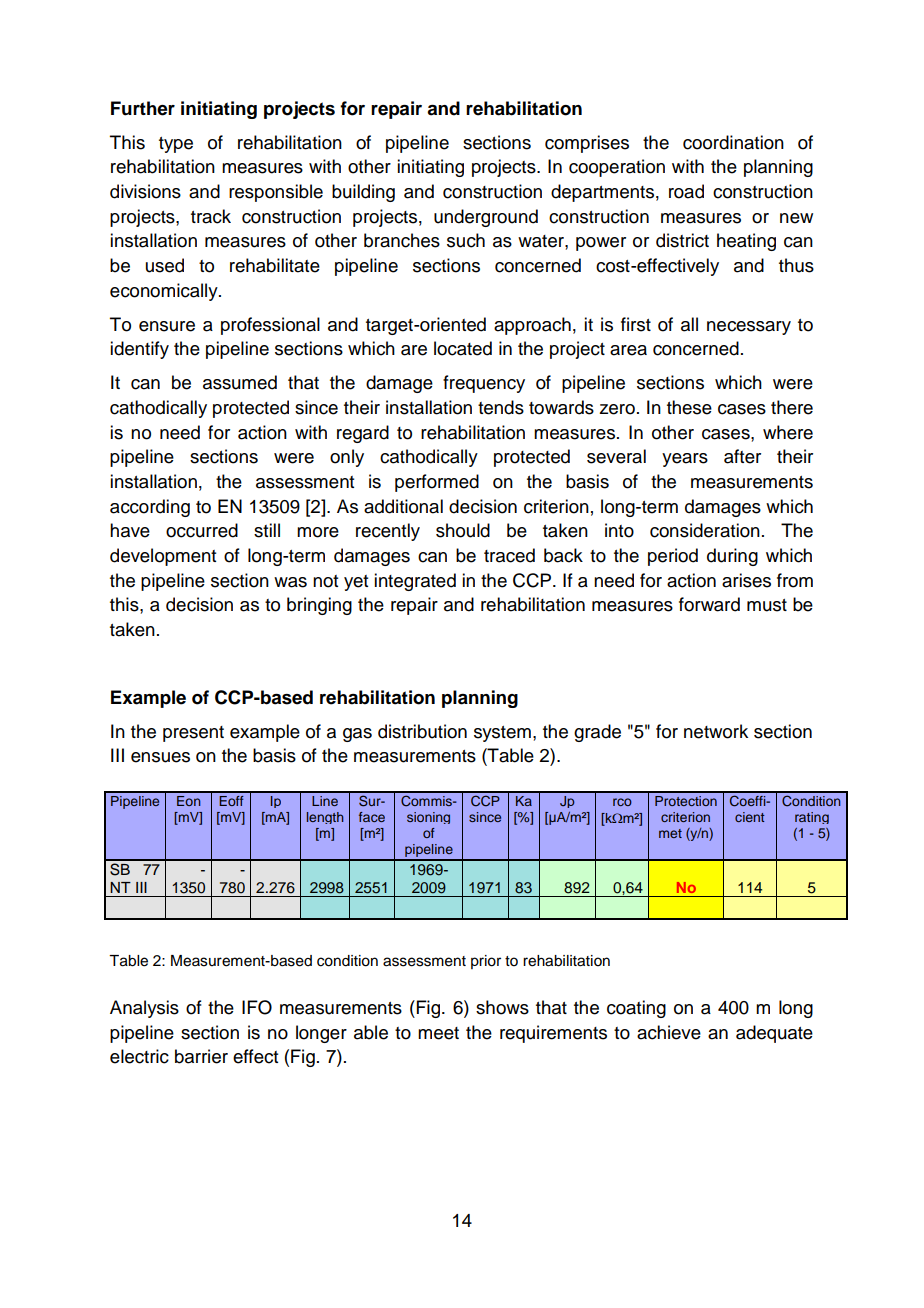 This page has width=924, height=1308. What do you see at coordinates (502, 734) in the page?
I see `system` at bounding box center [502, 734].
